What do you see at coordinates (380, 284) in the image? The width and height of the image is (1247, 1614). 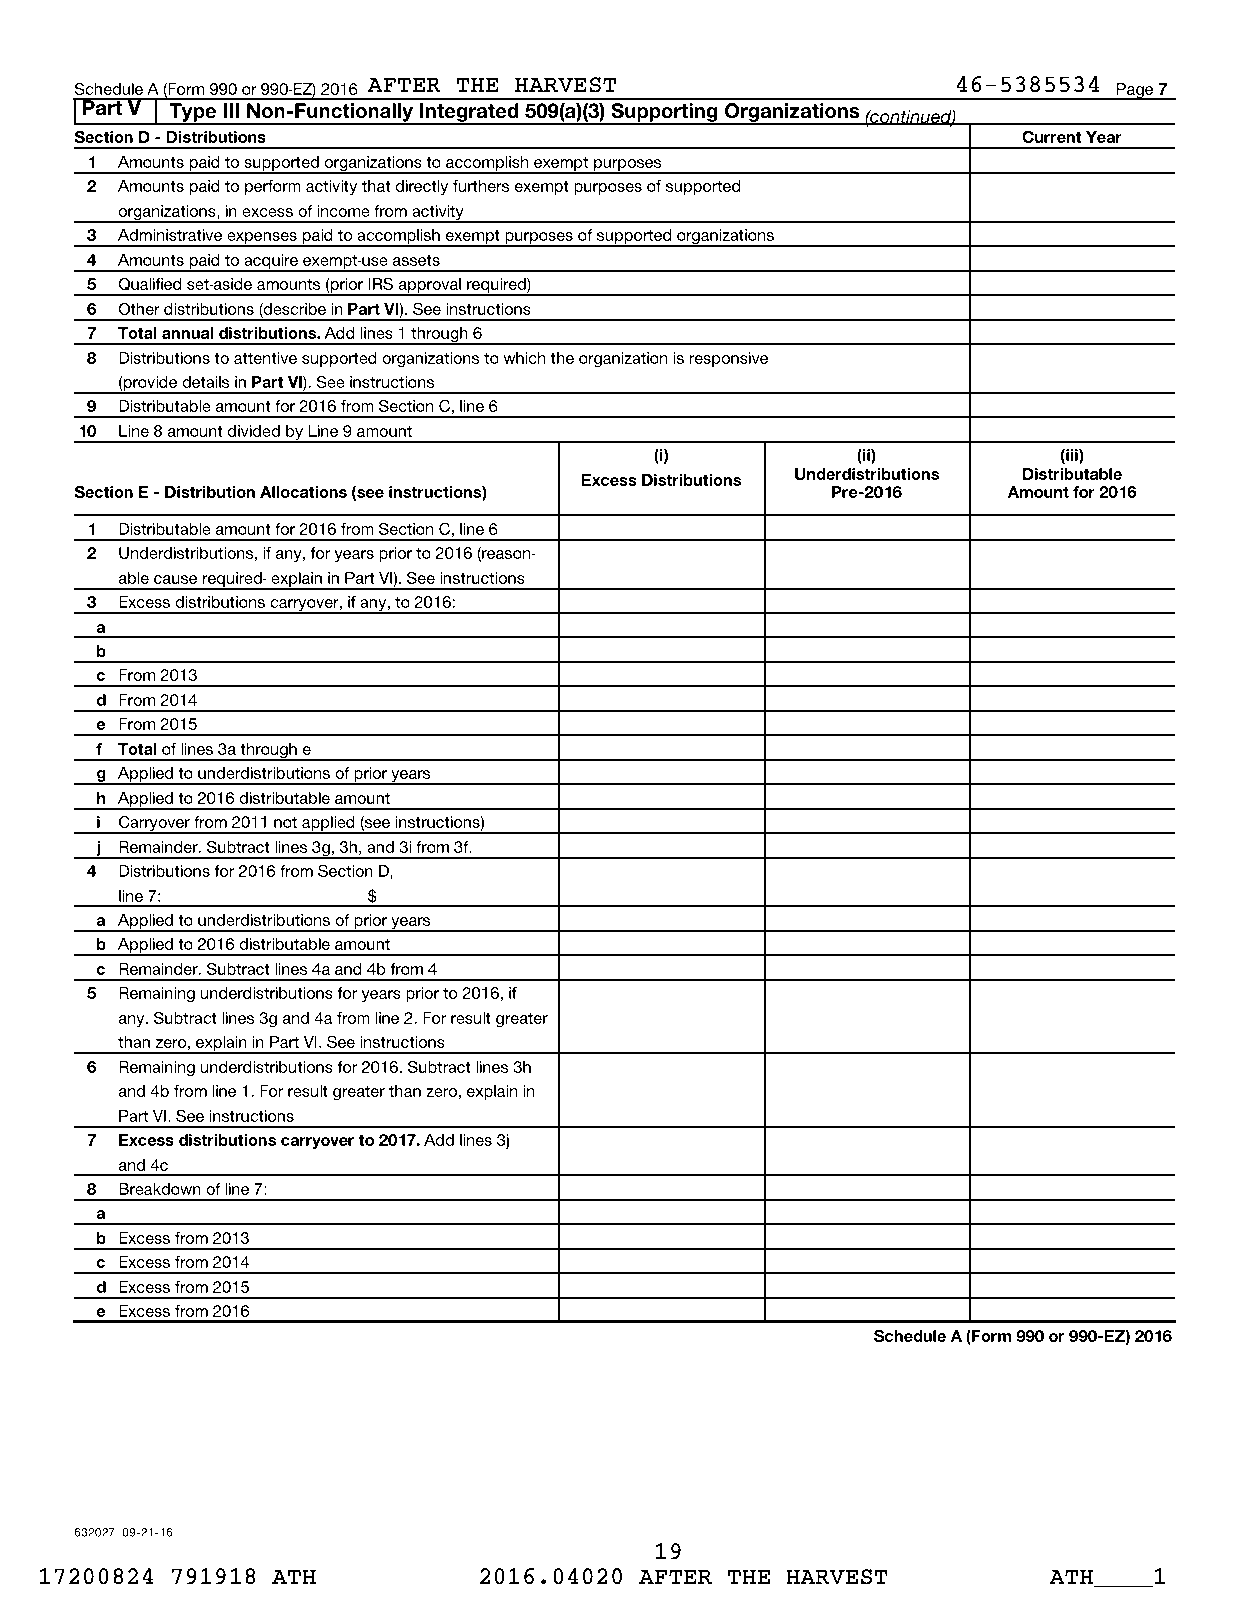 I see `IRS` at bounding box center [380, 284].
